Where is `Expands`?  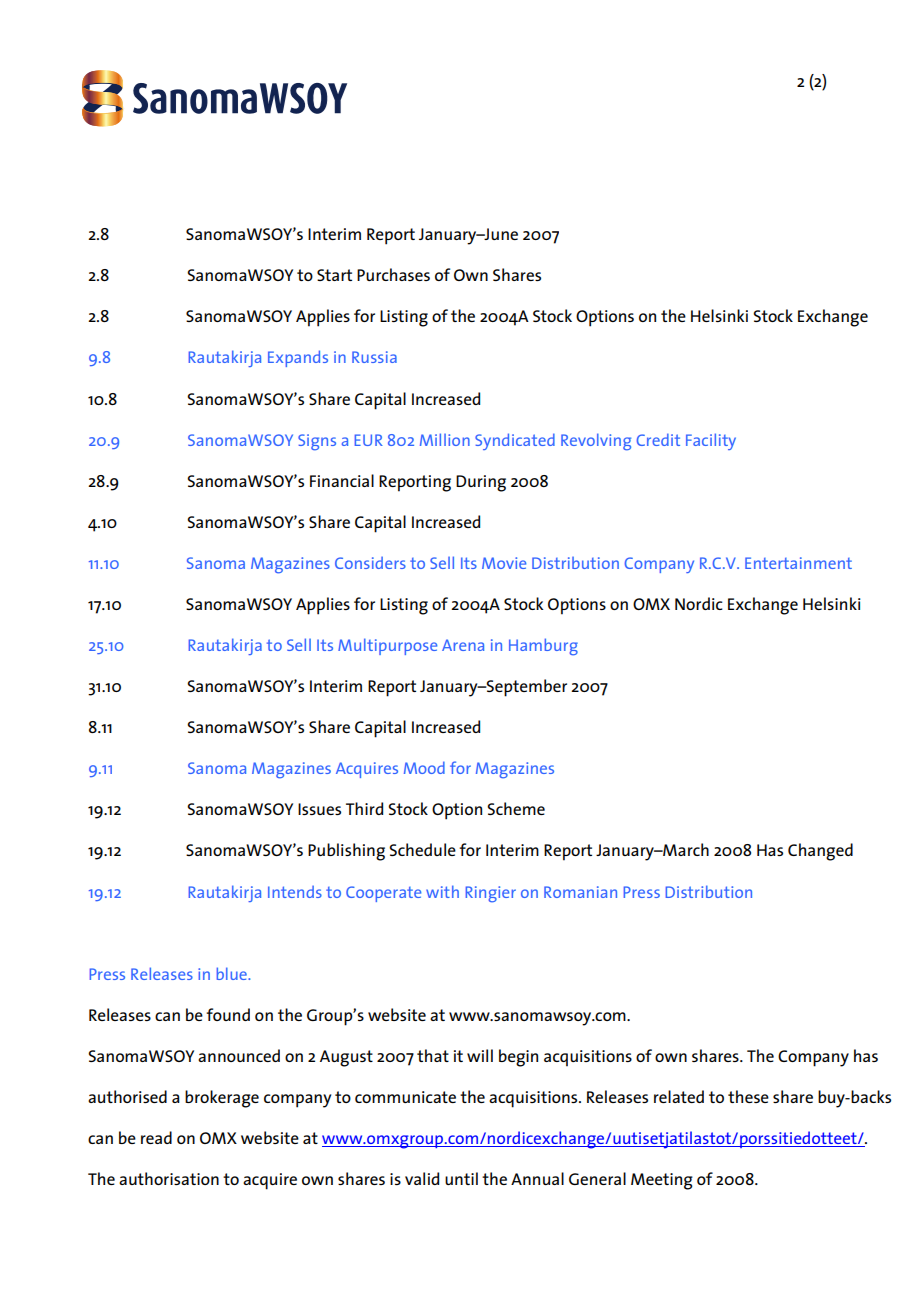 Expands is located at coordinates (298, 358).
